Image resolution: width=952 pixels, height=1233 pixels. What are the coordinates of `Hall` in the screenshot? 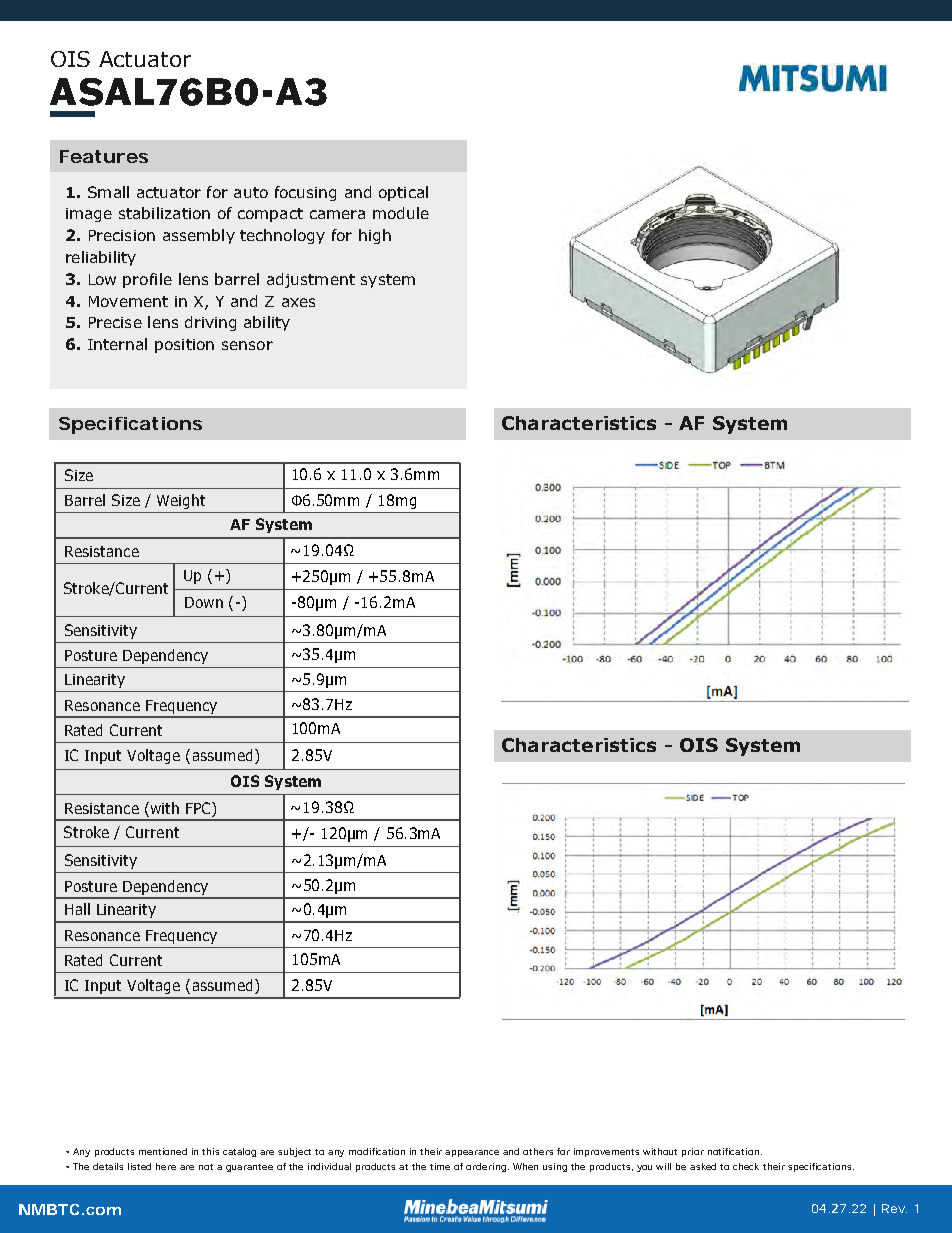 It's located at (77, 909).
